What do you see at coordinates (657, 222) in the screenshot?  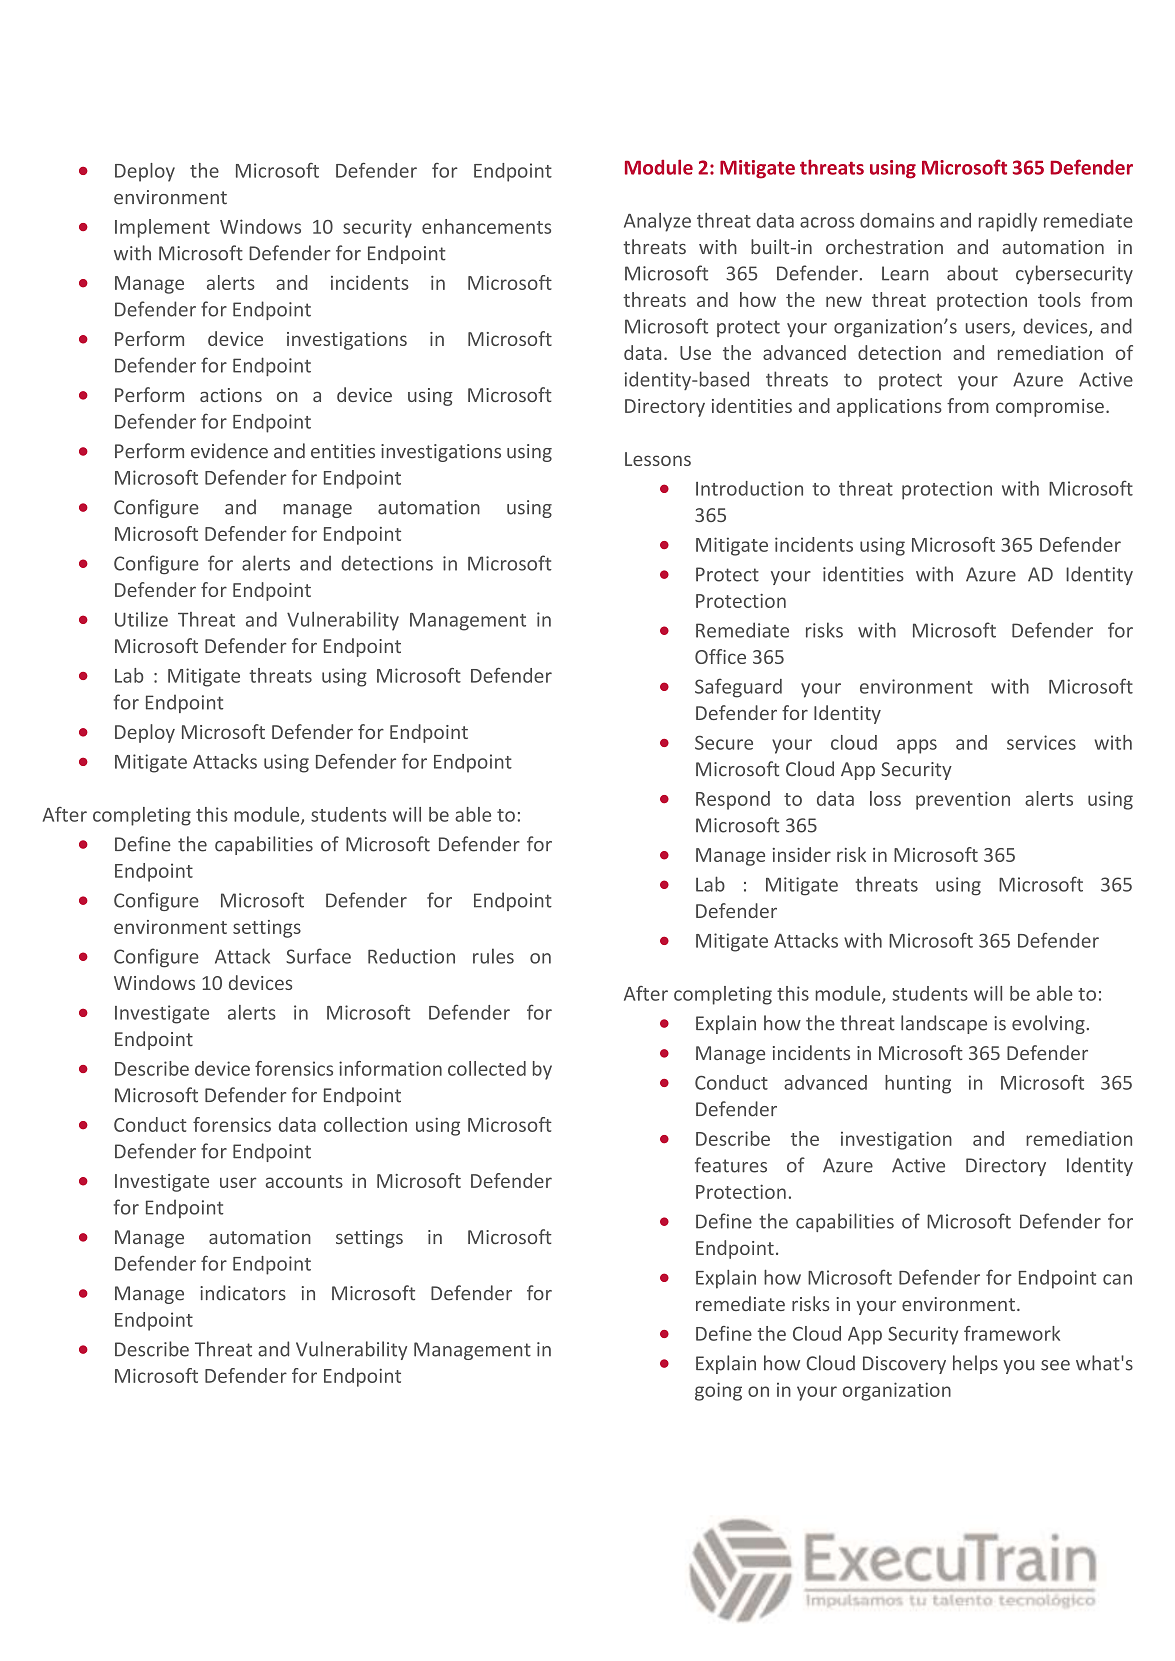 I see `Analyze` at bounding box center [657, 222].
